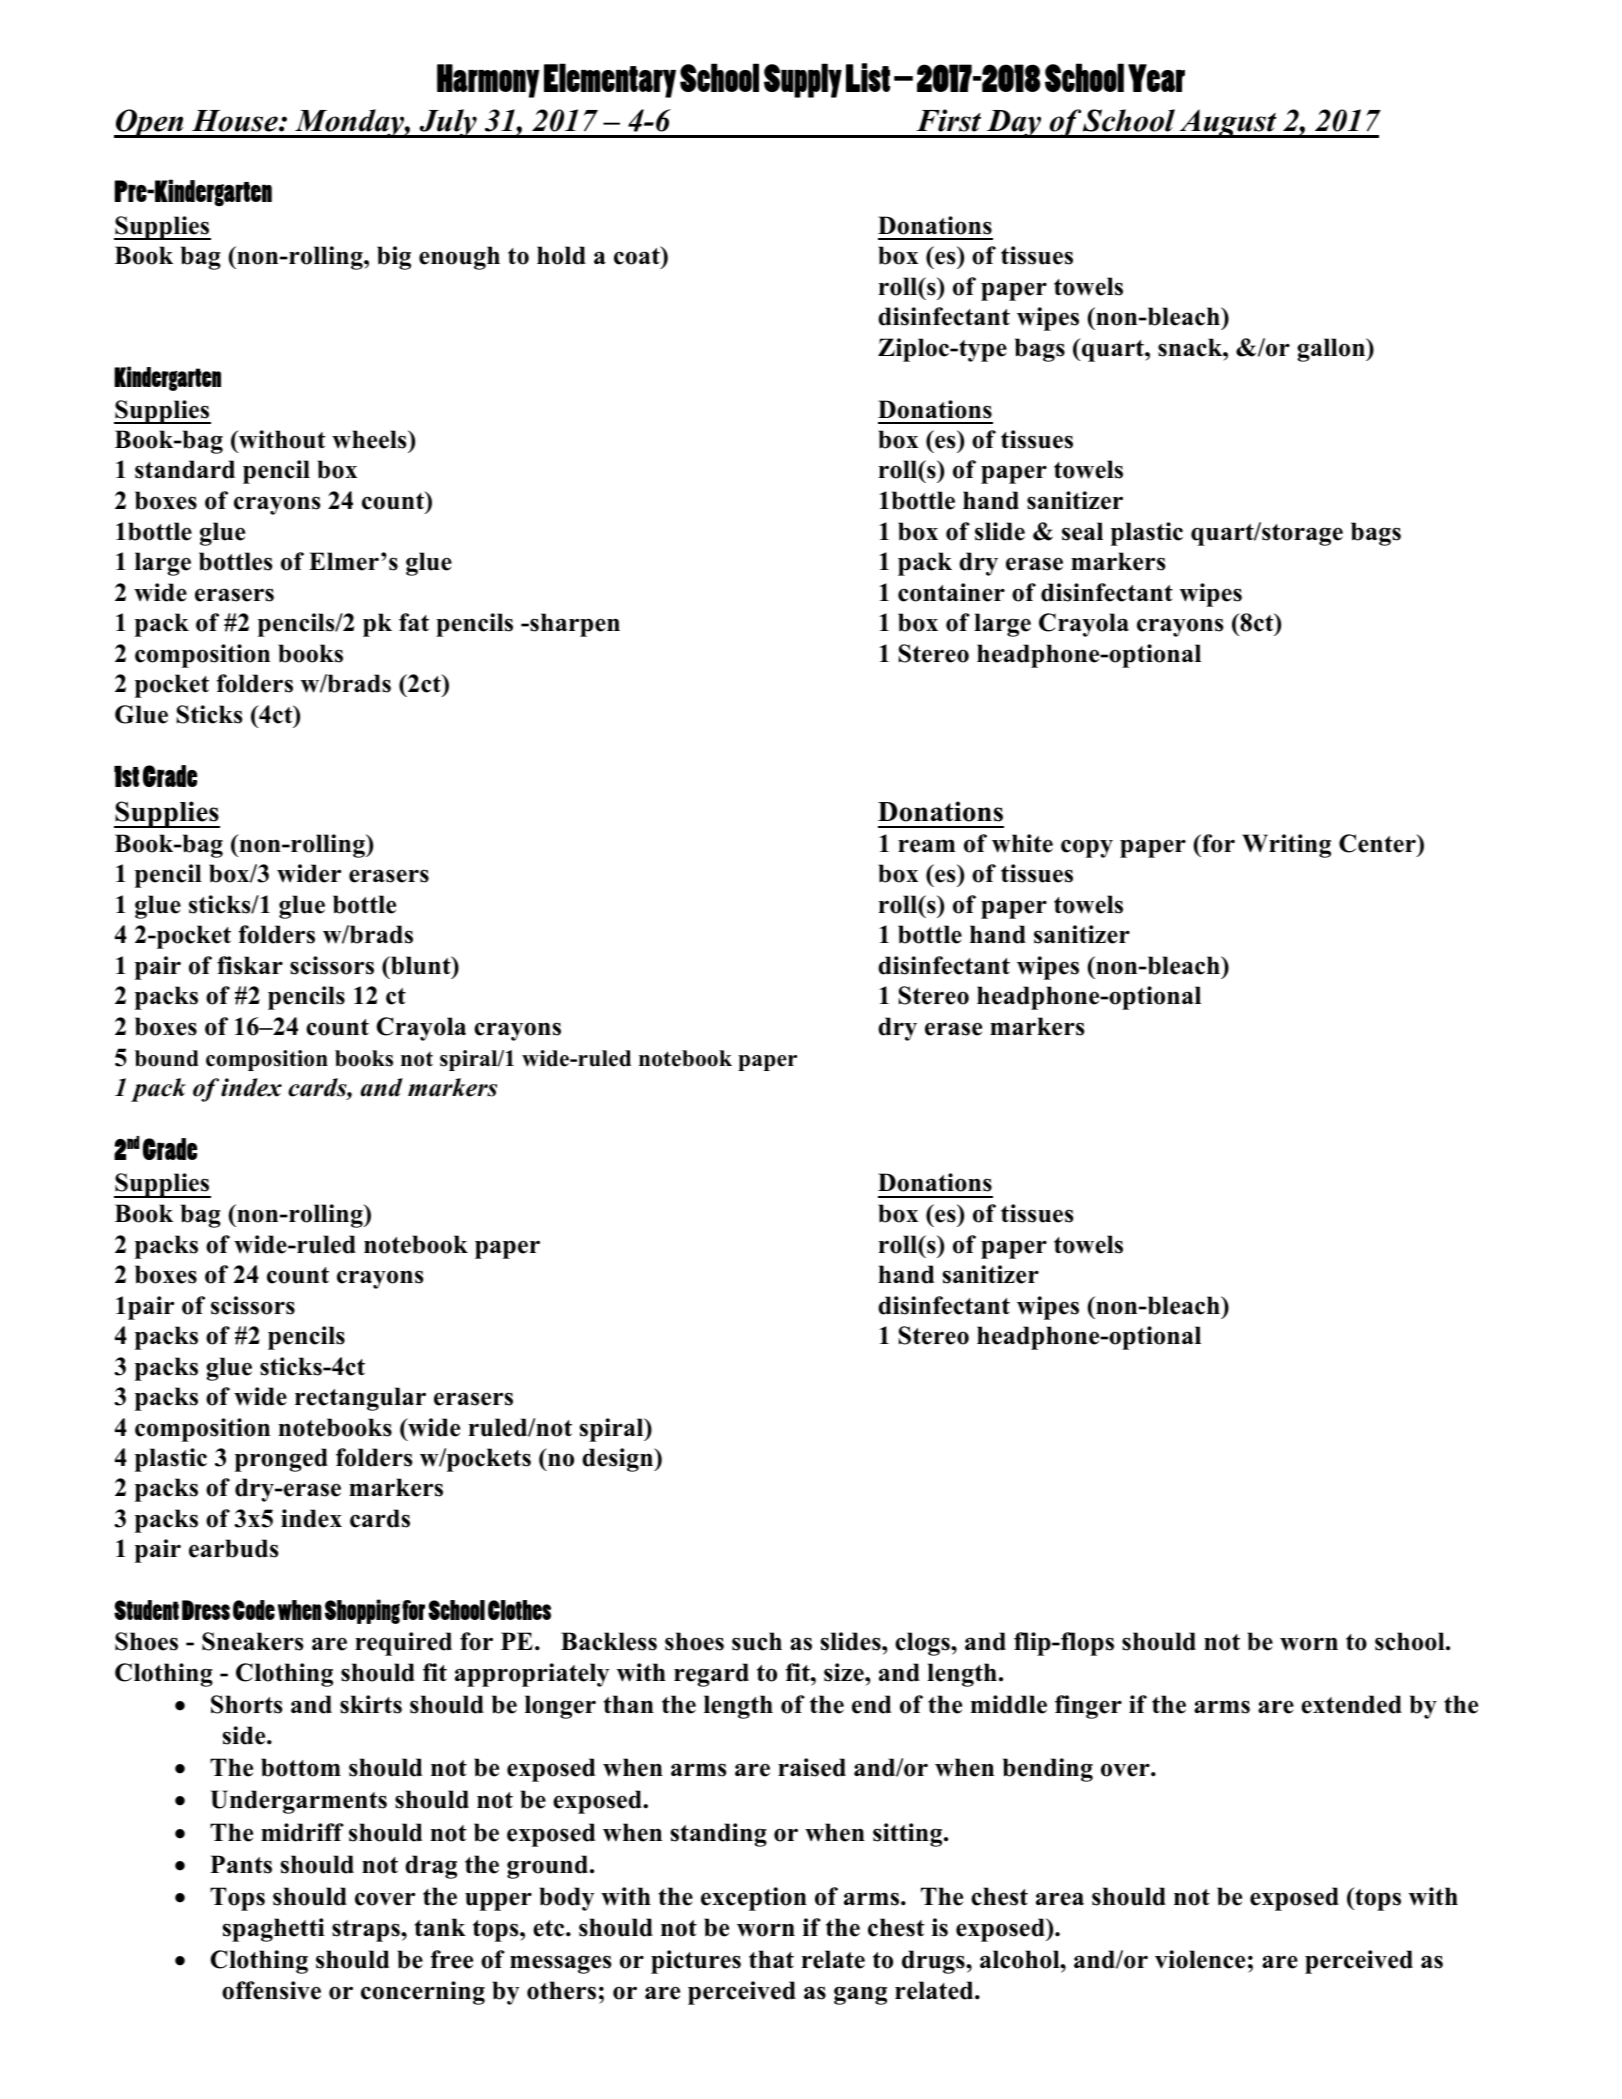 The height and width of the screenshot is (2099, 1622). Describe the element at coordinates (281, 1460) in the screenshot. I see `pronged` at that location.
